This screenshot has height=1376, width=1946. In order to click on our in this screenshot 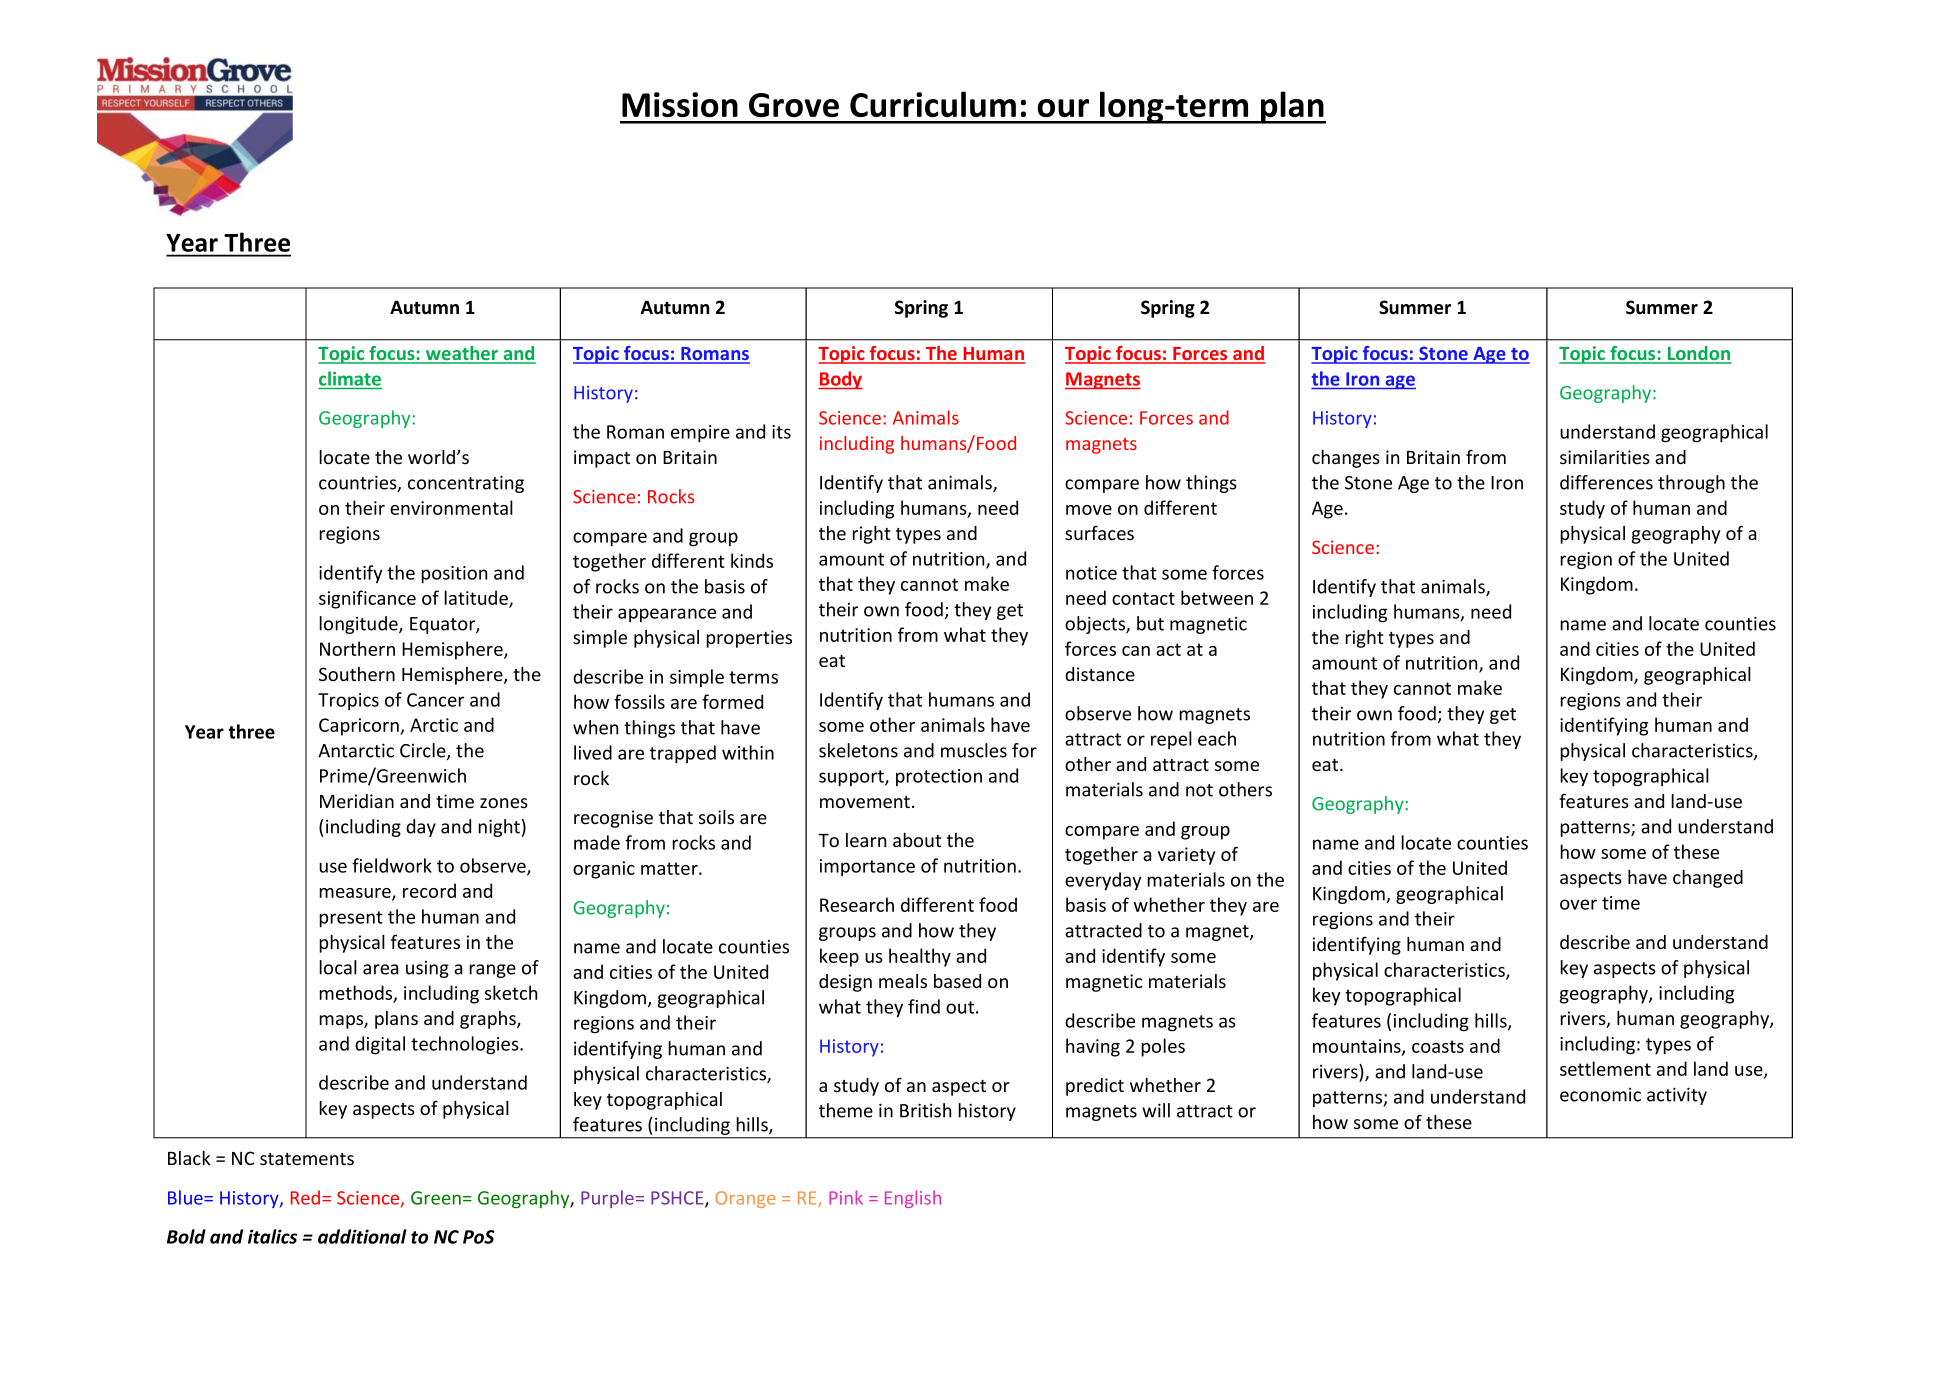, I will do `click(1063, 108)`.
